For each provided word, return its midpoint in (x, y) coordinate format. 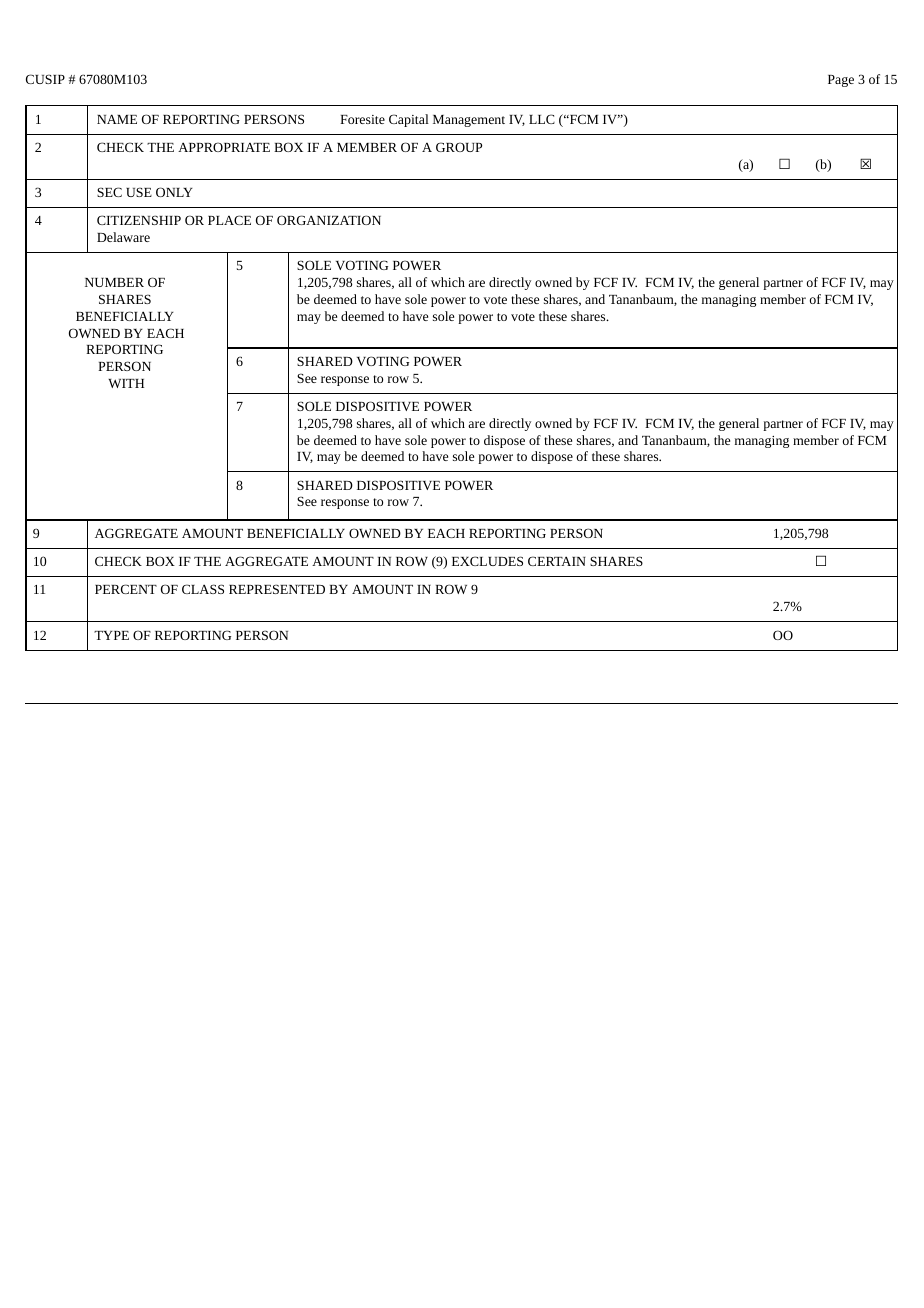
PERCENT (126, 589)
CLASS (203, 589)
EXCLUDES (487, 561)
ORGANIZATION (329, 220)
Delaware (123, 237)
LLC (542, 119)
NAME (117, 119)
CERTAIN (557, 561)
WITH (126, 383)
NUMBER (114, 282)
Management (469, 121)
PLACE (229, 220)
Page (841, 81)
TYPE (111, 635)
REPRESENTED (277, 589)
